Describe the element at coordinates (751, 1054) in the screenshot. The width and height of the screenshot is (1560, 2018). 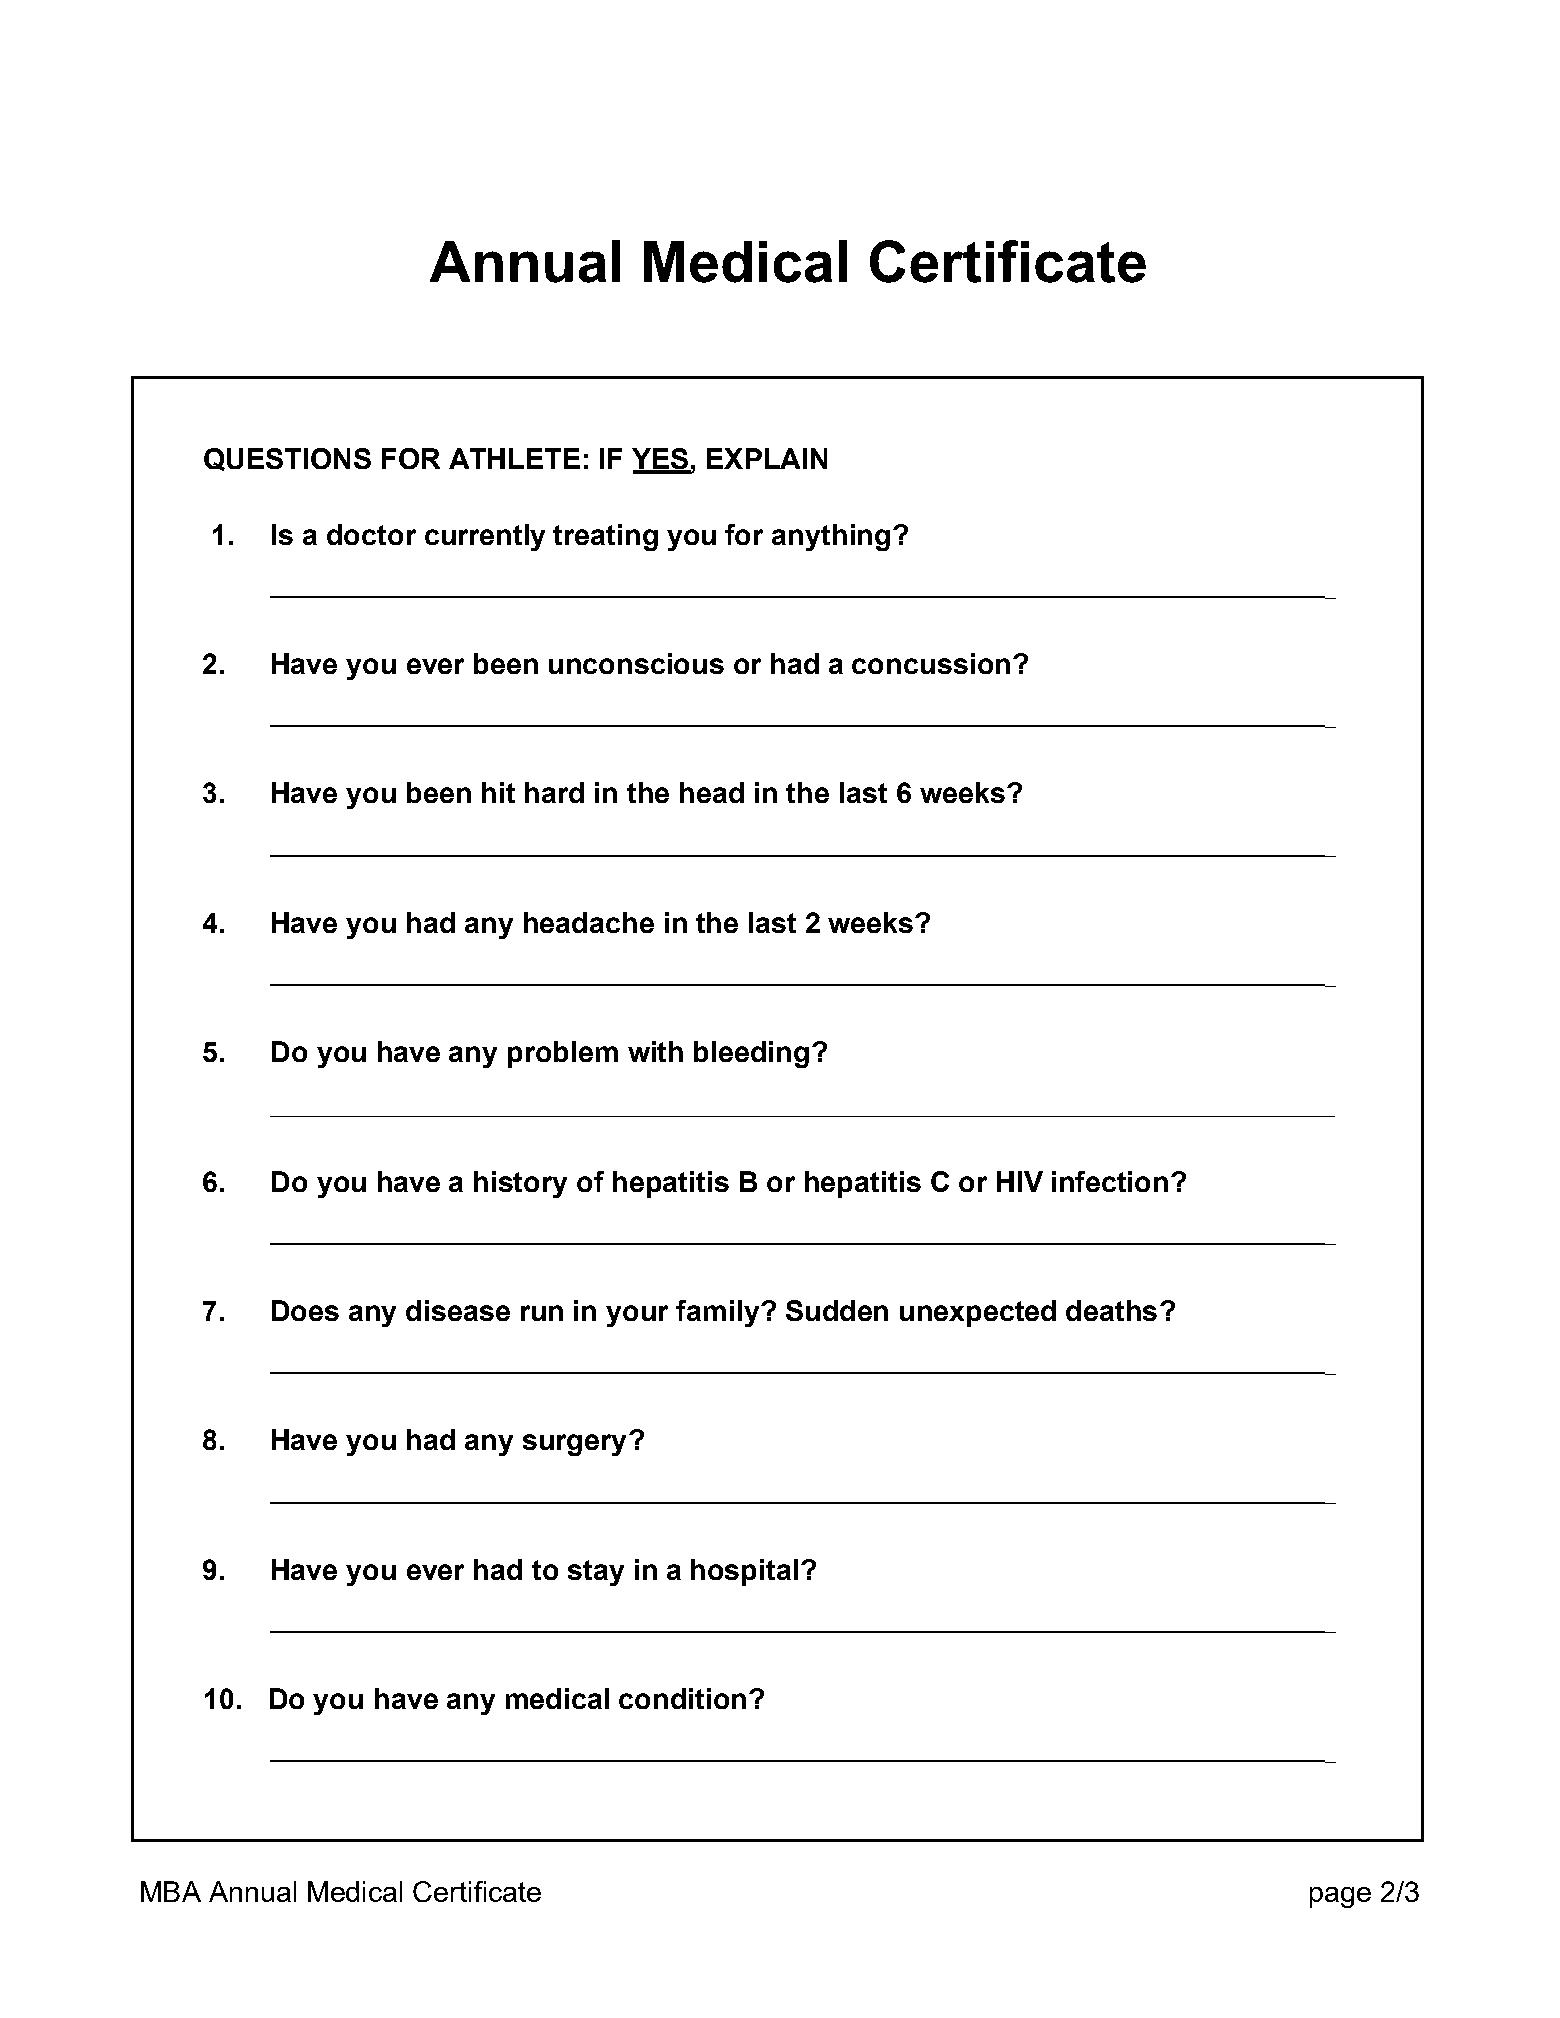
I see `bleeding` at that location.
